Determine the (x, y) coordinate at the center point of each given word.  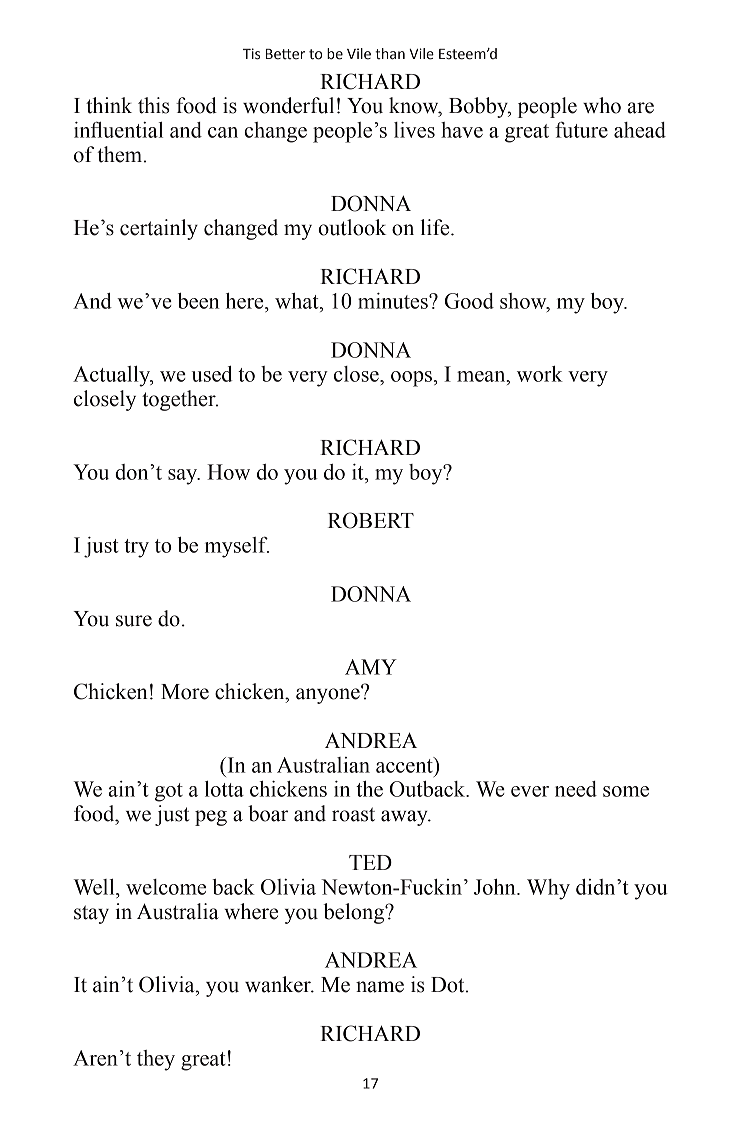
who (602, 105)
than (390, 54)
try (136, 548)
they (156, 1060)
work (540, 374)
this (154, 105)
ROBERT (371, 520)
